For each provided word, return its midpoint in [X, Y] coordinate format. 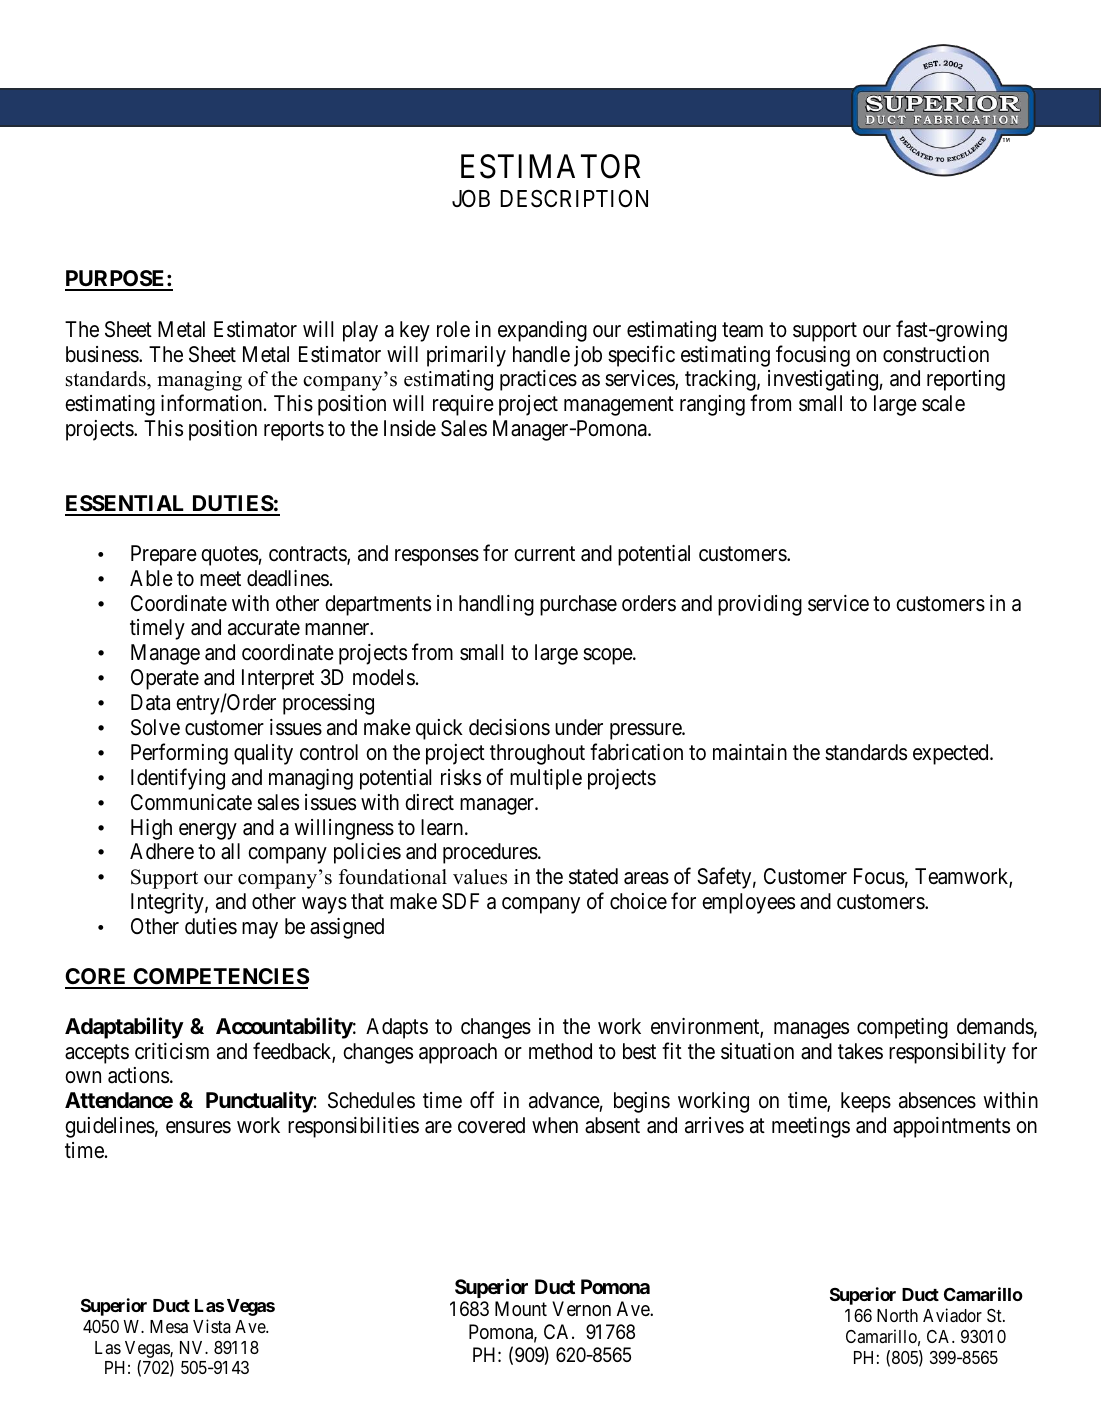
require [463, 405]
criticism [172, 1051]
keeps [866, 1102]
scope [608, 656]
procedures [490, 853]
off [482, 1100]
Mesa [169, 1326]
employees [748, 903]
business [103, 354]
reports [294, 431]
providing [760, 605]
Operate [165, 679]
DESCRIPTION [574, 199]
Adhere [162, 851]
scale [943, 403]
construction [936, 354]
